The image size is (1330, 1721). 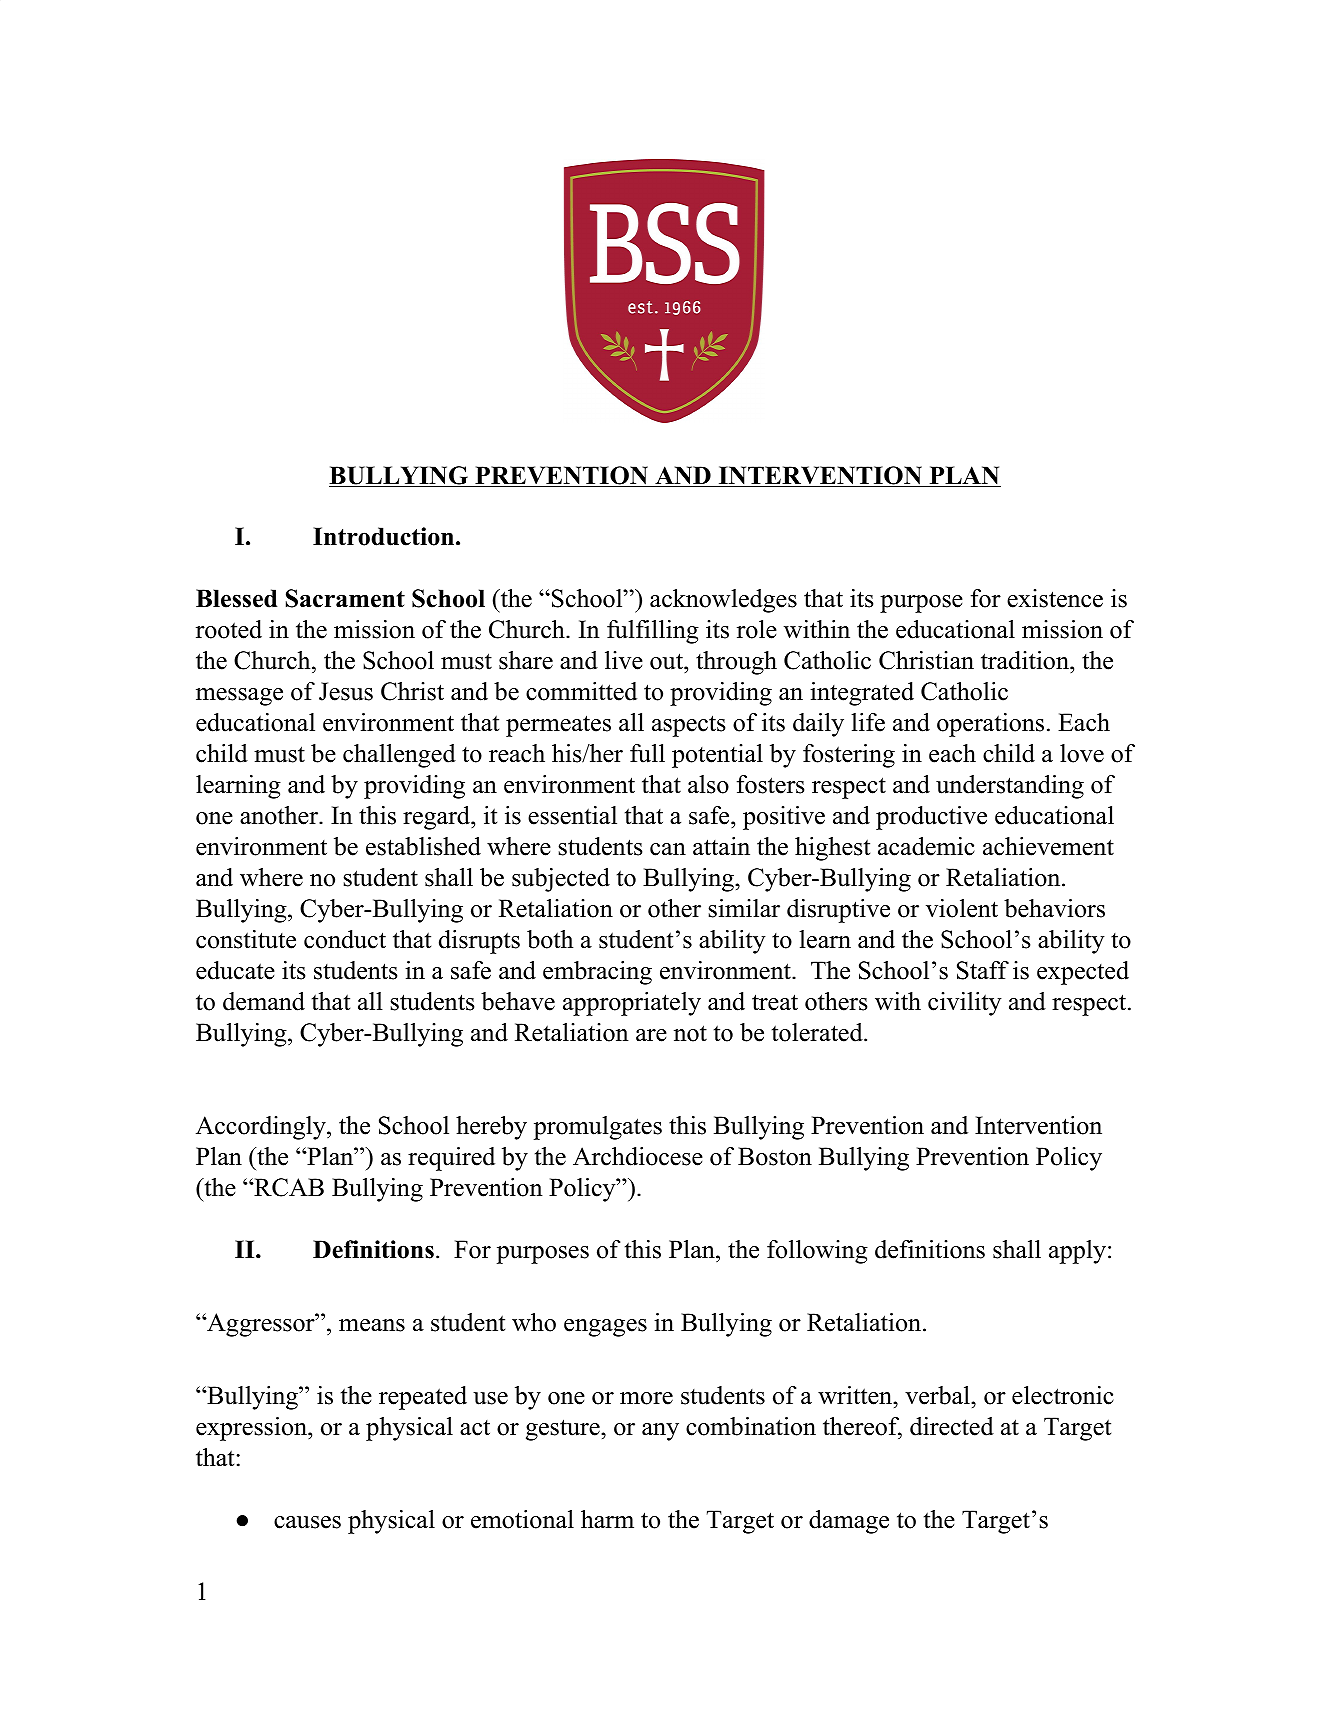 I want to click on demand, so click(x=264, y=1001).
